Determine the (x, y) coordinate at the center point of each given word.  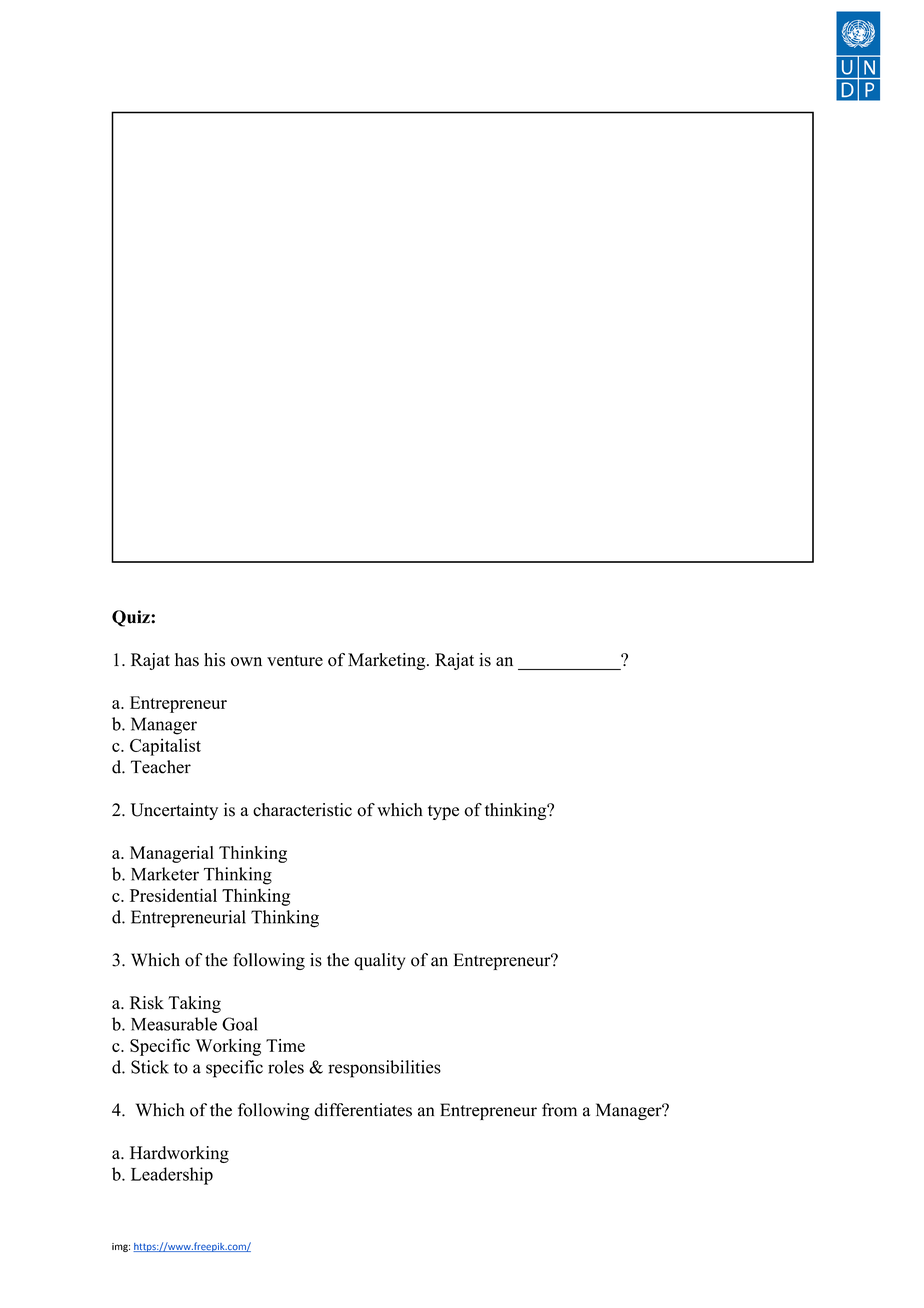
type (443, 812)
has (187, 660)
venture (295, 660)
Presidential (173, 895)
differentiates (363, 1110)
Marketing (388, 661)
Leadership (172, 1176)
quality (379, 961)
